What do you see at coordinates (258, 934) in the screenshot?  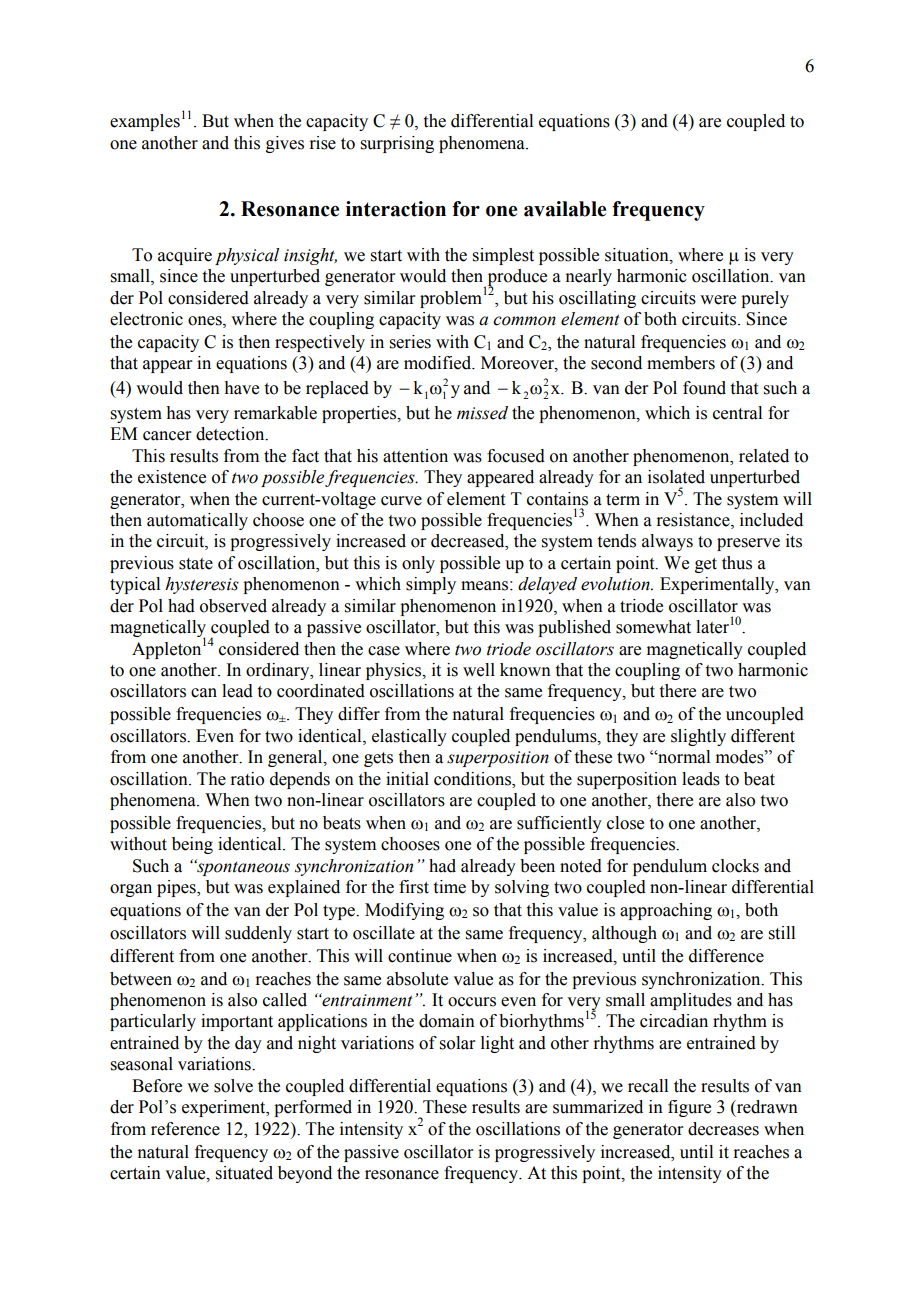 I see `suddenly` at bounding box center [258, 934].
